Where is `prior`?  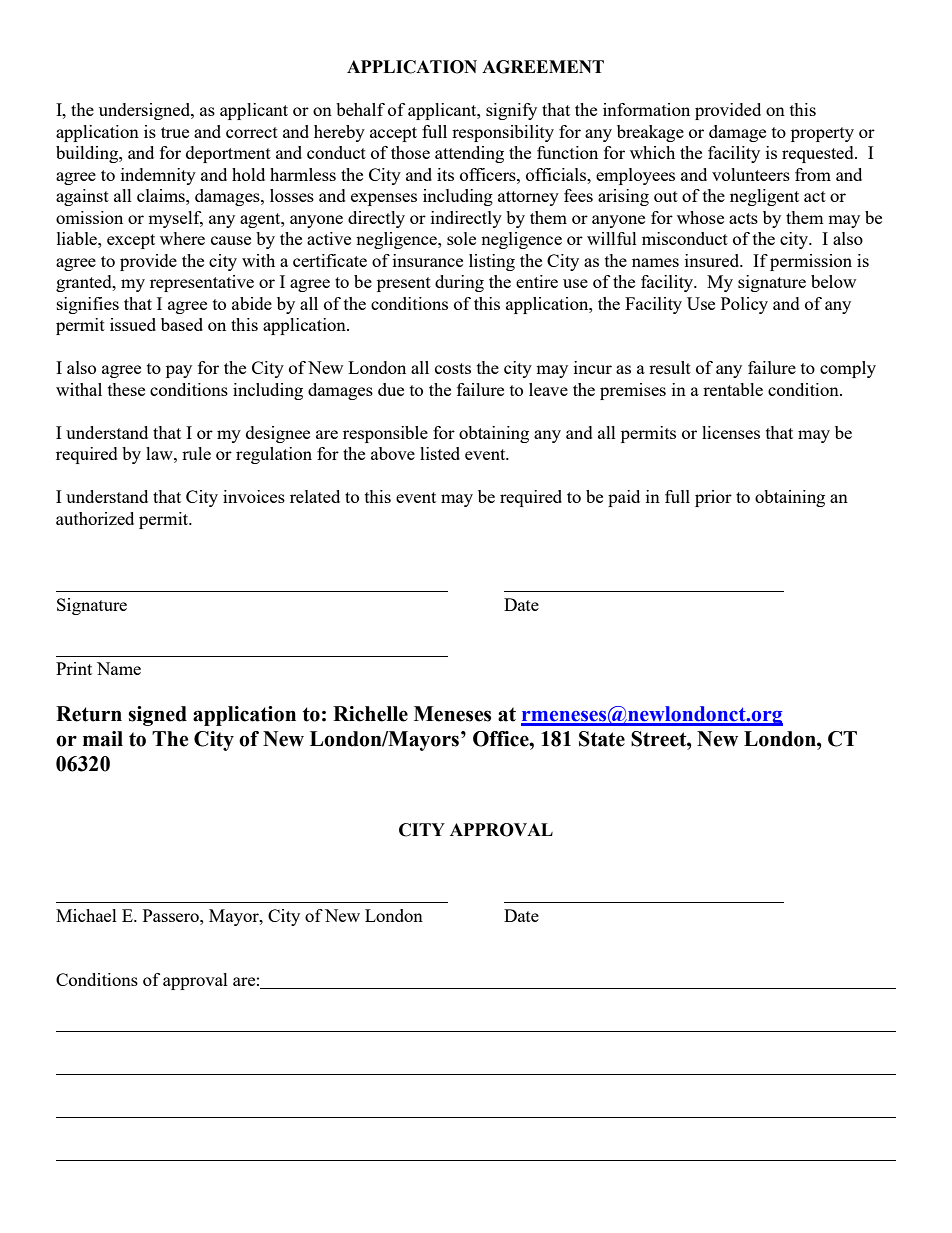
prior is located at coordinates (713, 498).
